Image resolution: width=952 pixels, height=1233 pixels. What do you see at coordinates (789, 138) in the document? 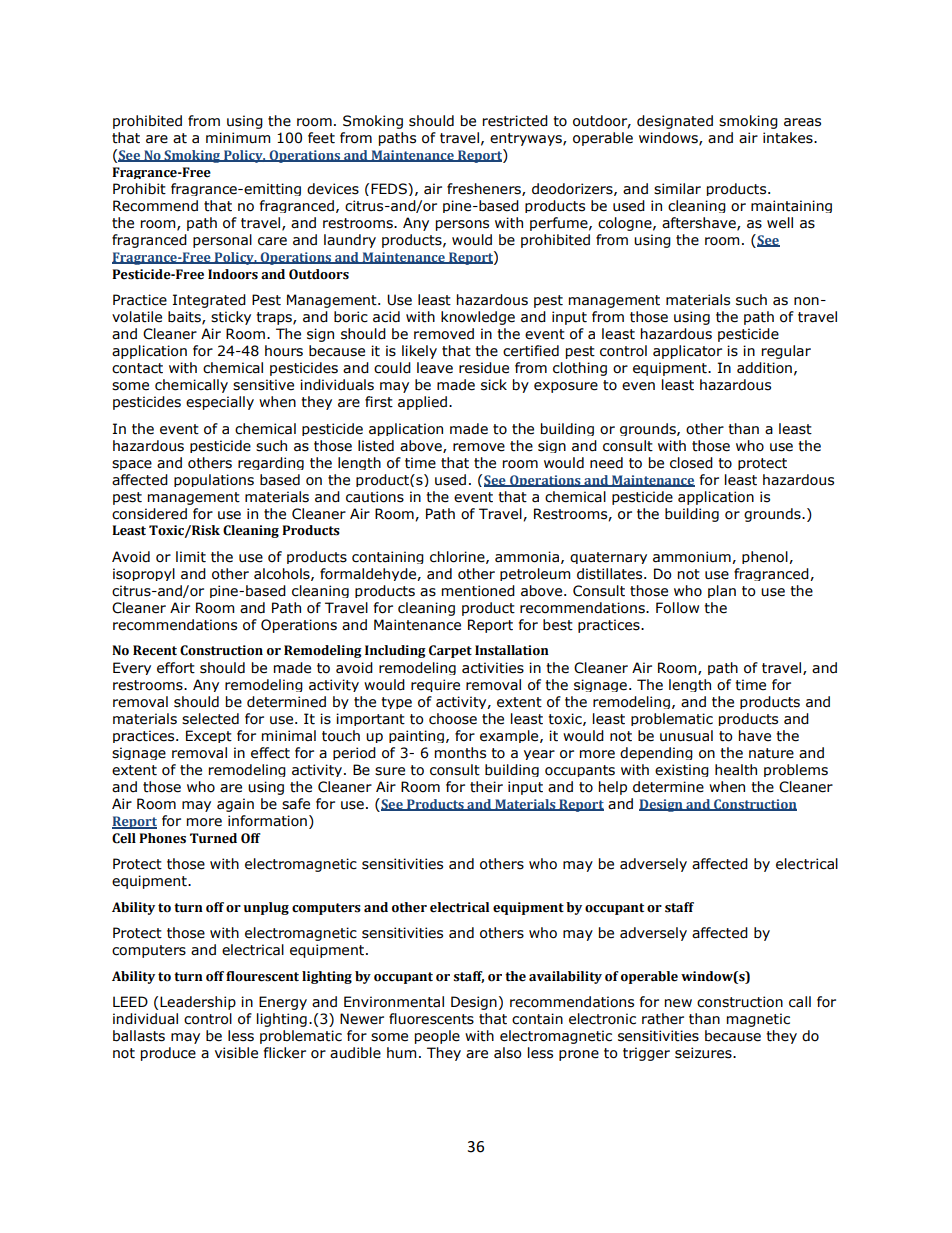
I see `intakes` at bounding box center [789, 138].
